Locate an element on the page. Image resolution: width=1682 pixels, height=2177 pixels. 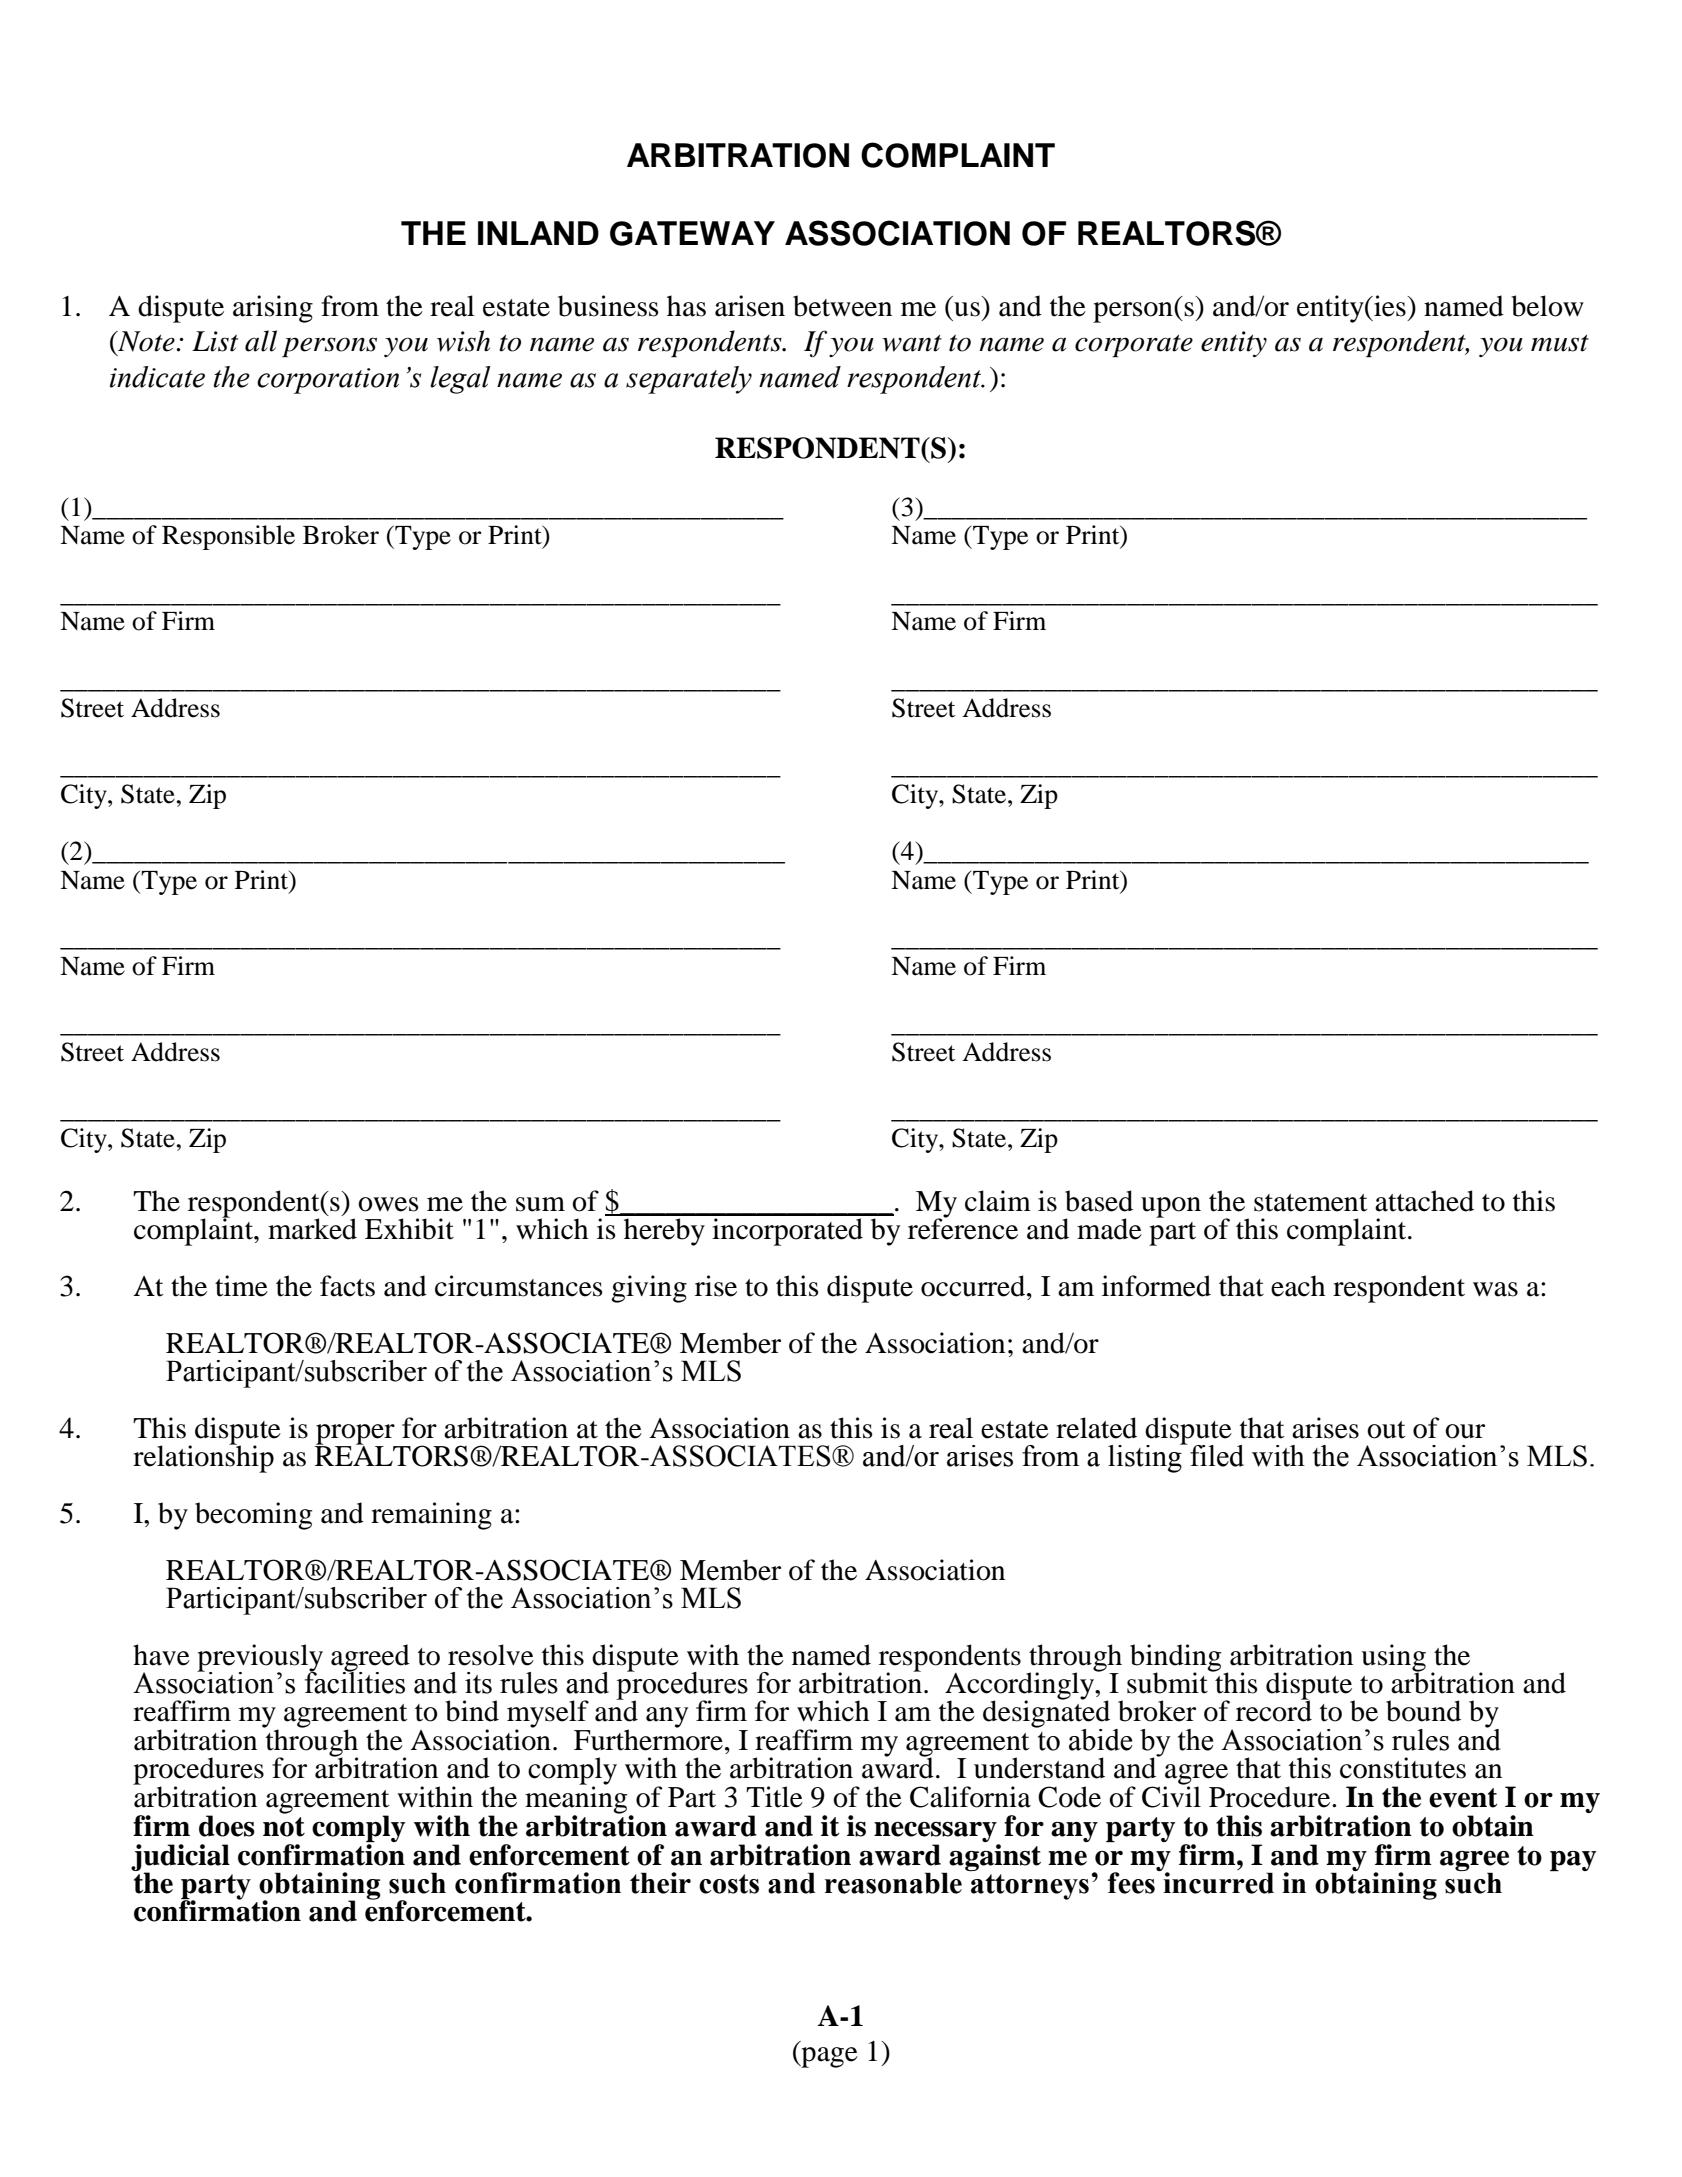
below is located at coordinates (1548, 306).
